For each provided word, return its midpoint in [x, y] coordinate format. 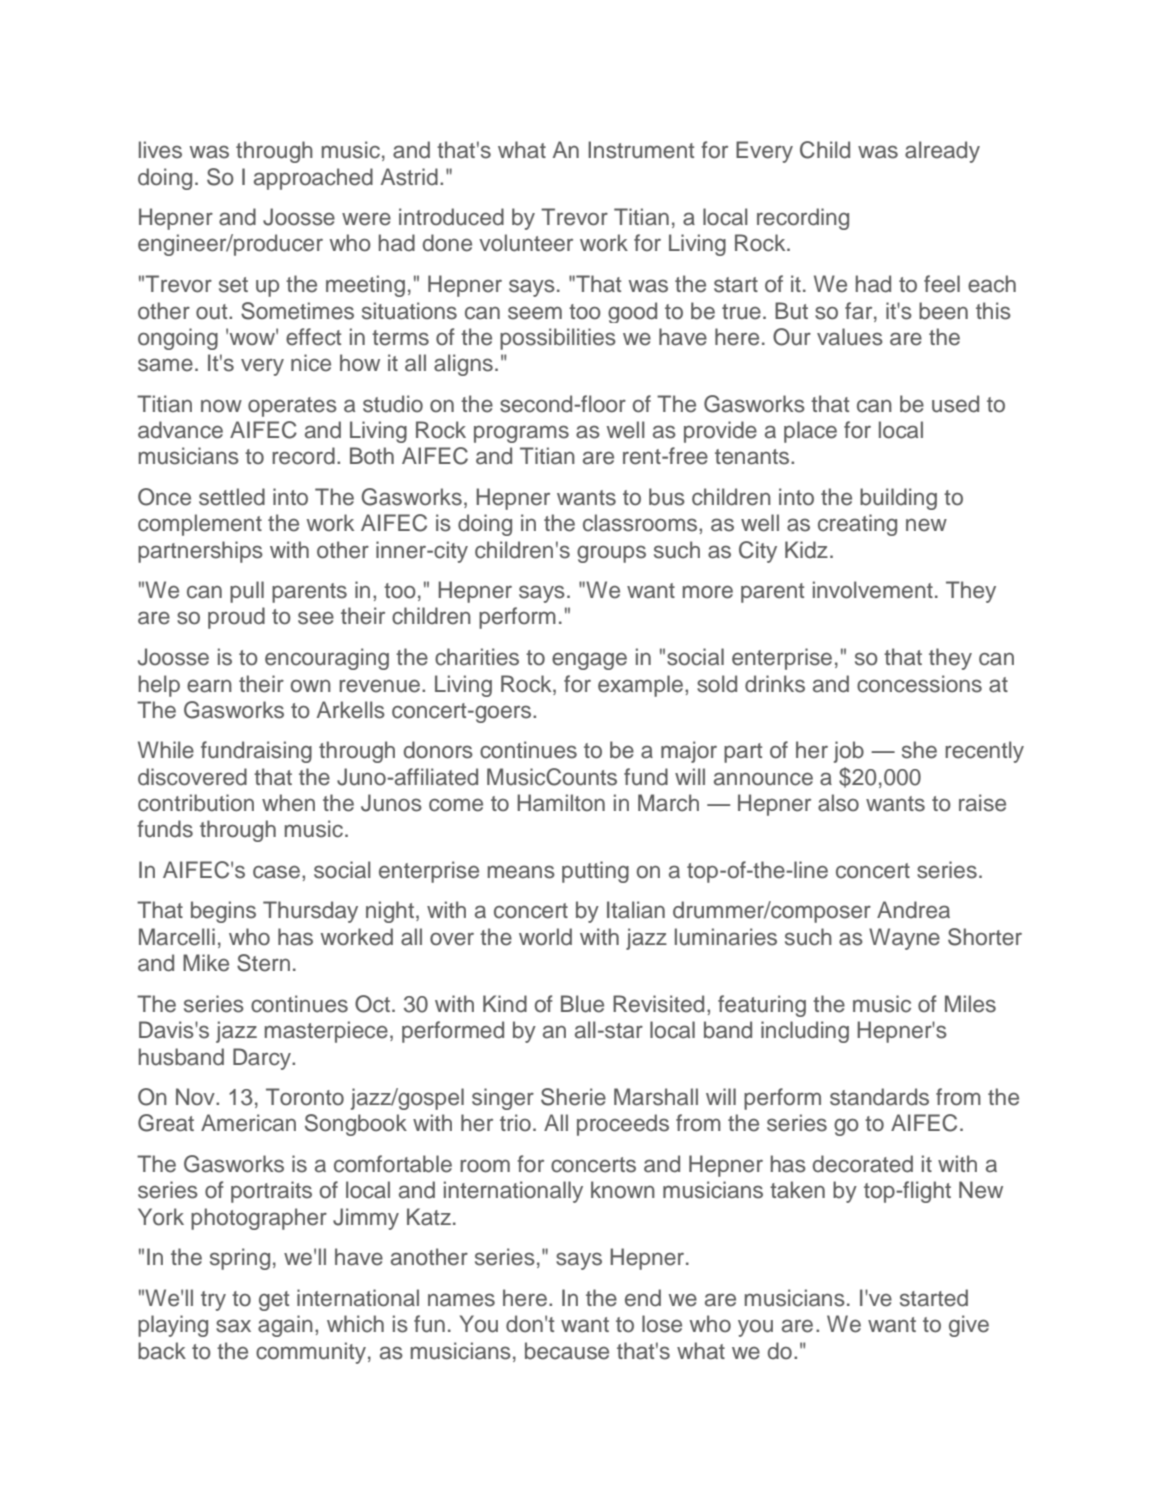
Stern [263, 963]
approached [313, 179]
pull [247, 592]
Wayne [904, 939]
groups [611, 554]
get [274, 1301]
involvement [873, 590]
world [545, 937]
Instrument [641, 150]
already [942, 152]
